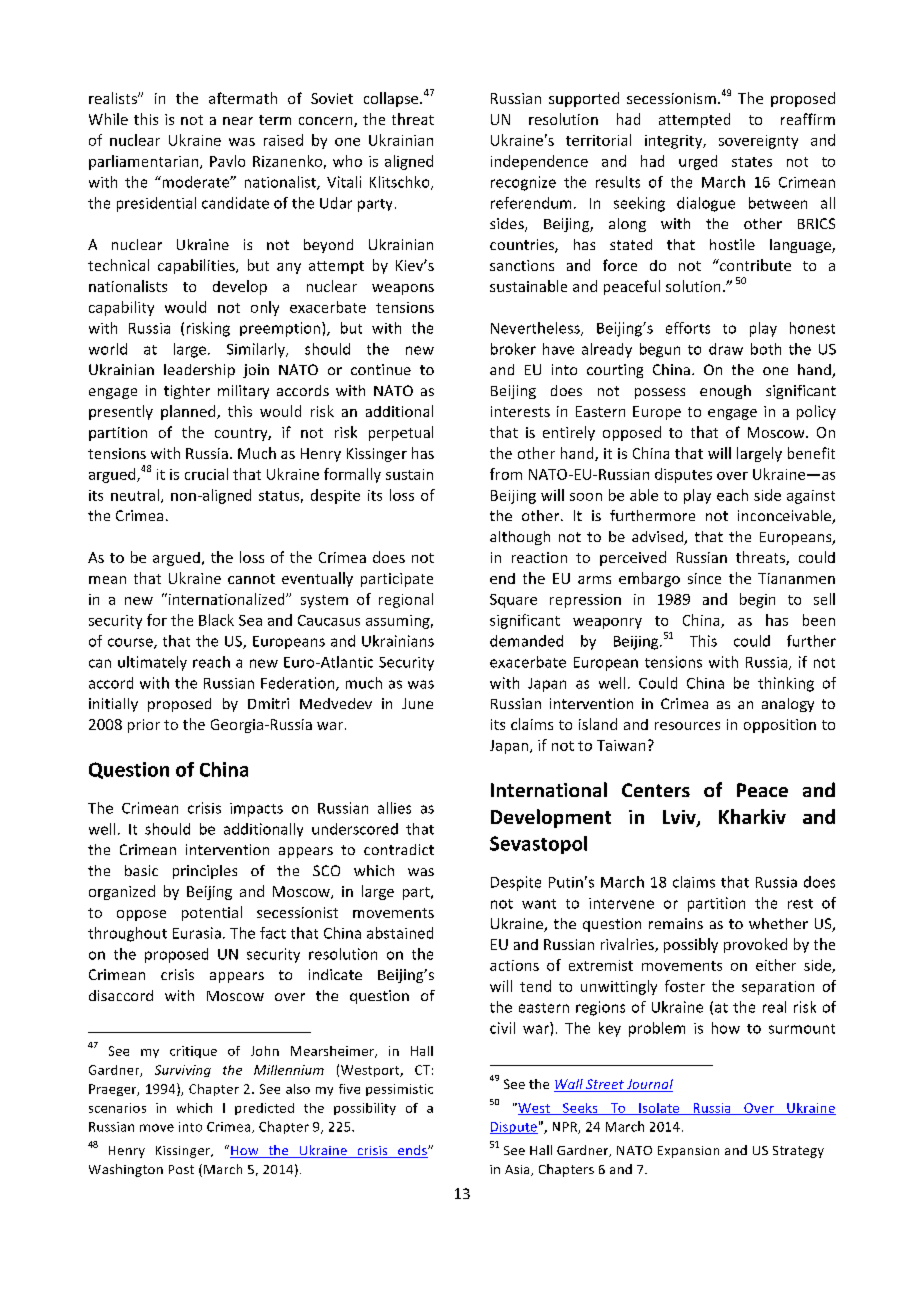 This screenshot has height=1308, width=924. Describe the element at coordinates (181, 1169) in the screenshot. I see `Post` at that location.
